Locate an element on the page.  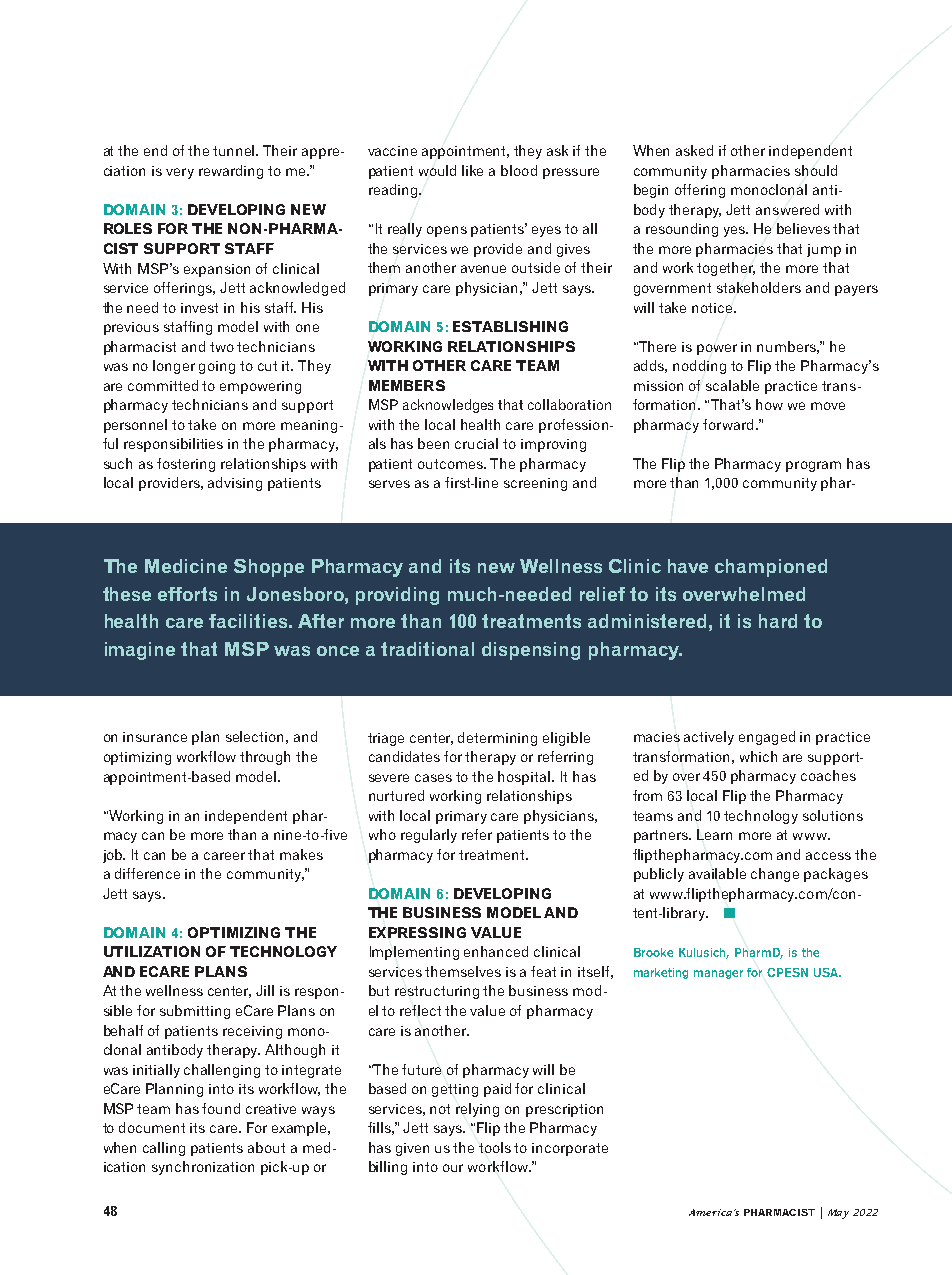
UTILIZATION is located at coordinates (152, 951).
